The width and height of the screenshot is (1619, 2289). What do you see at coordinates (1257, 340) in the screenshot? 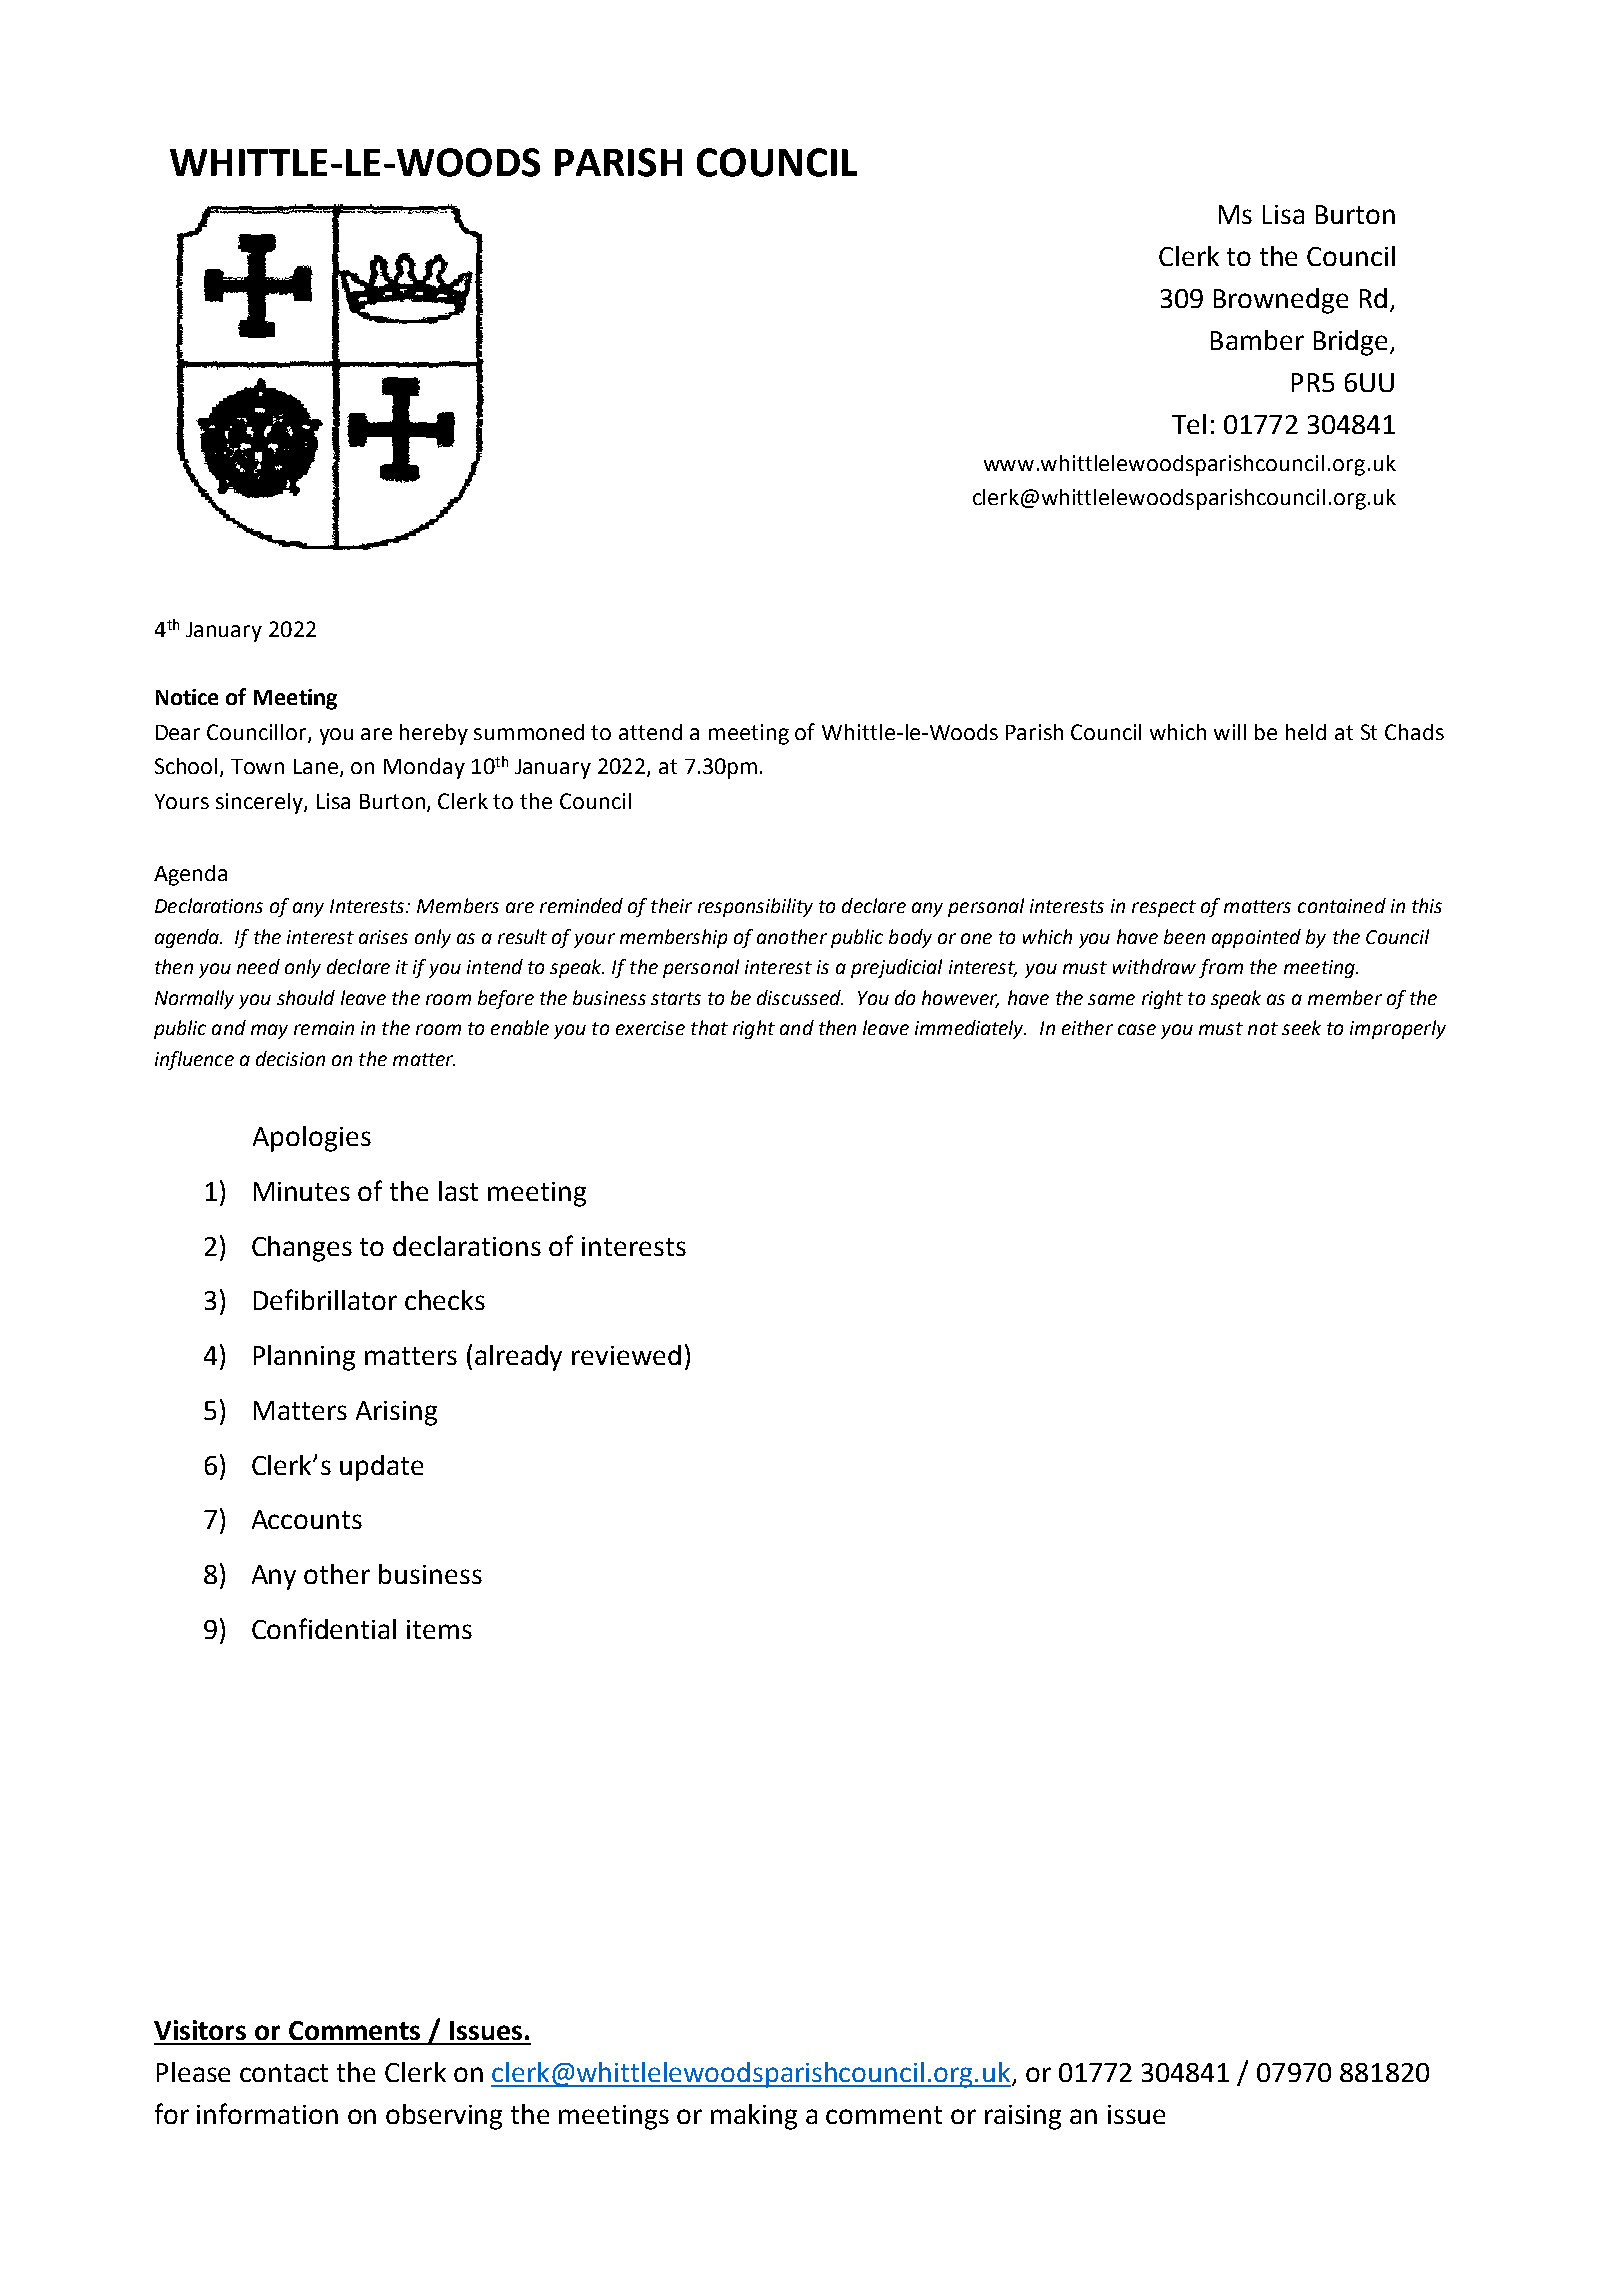
I see `Bamber` at bounding box center [1257, 340].
